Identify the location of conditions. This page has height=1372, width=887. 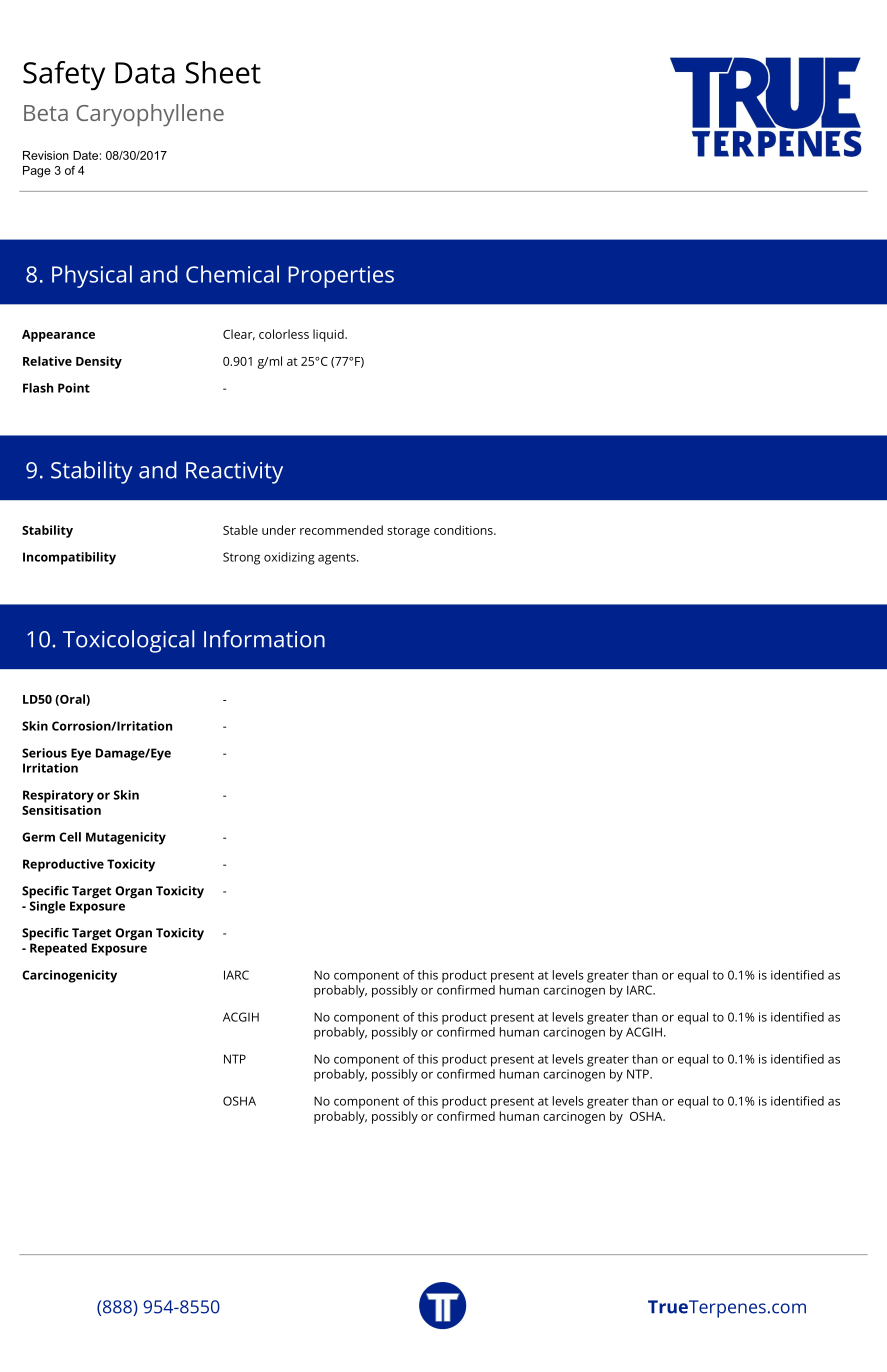
(464, 530).
